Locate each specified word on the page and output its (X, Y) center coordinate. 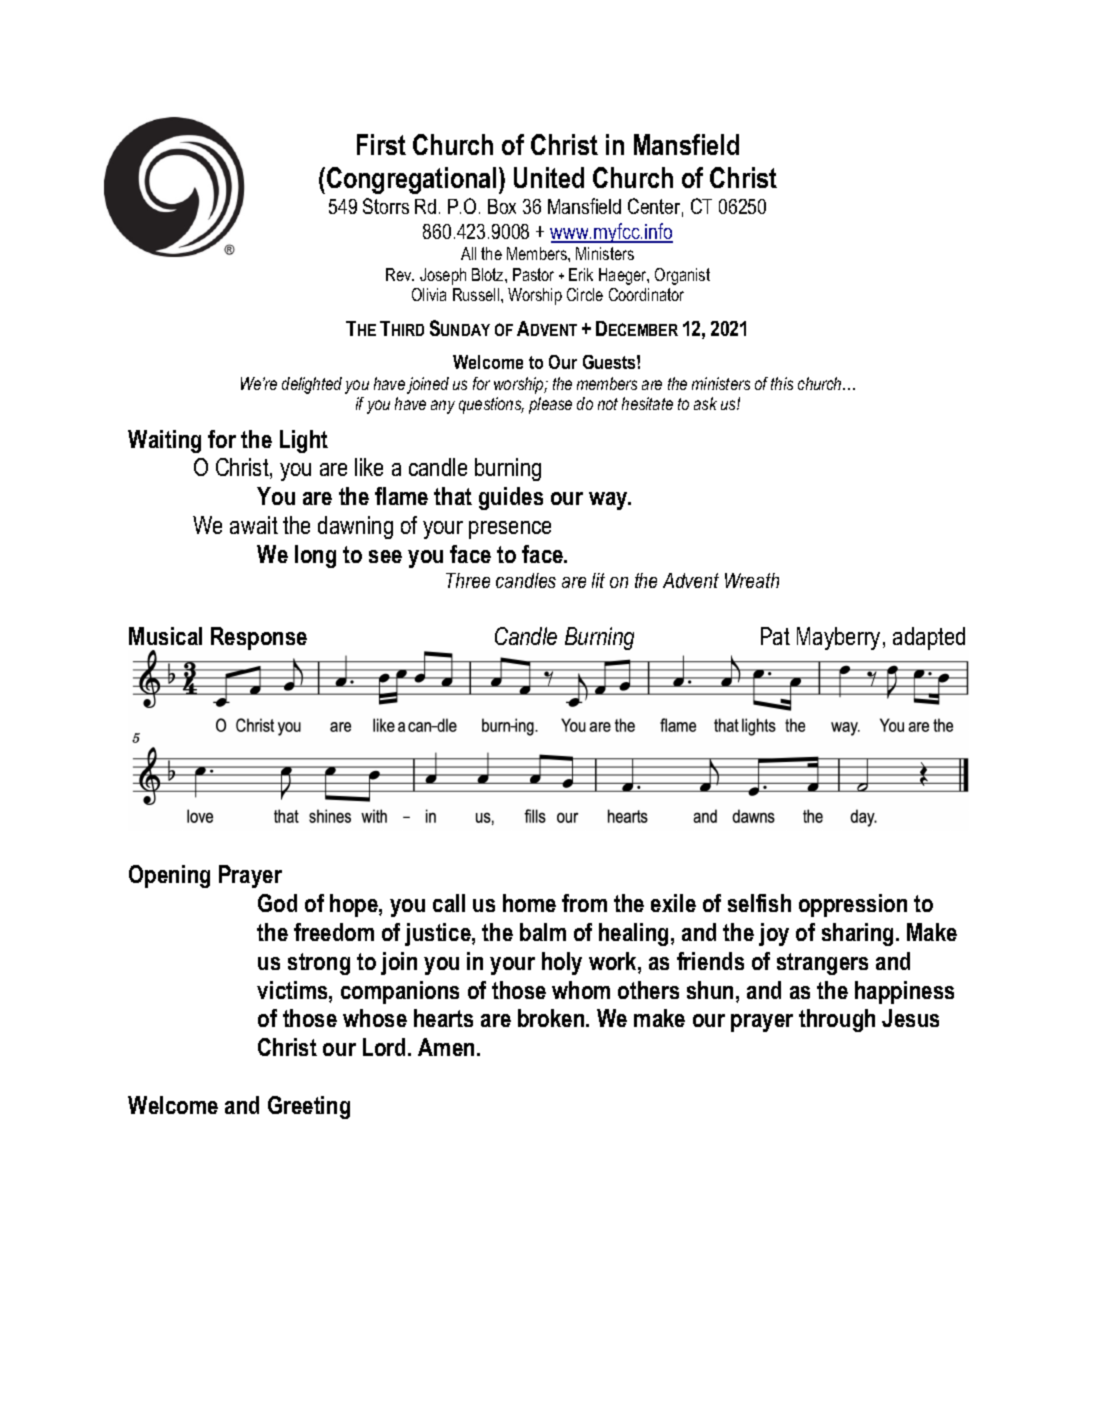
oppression (853, 905)
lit (598, 580)
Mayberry (840, 638)
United (549, 177)
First (381, 144)
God (277, 903)
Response (259, 638)
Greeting (309, 1107)
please (550, 405)
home (529, 903)
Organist (682, 276)
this (782, 383)
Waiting (164, 441)
